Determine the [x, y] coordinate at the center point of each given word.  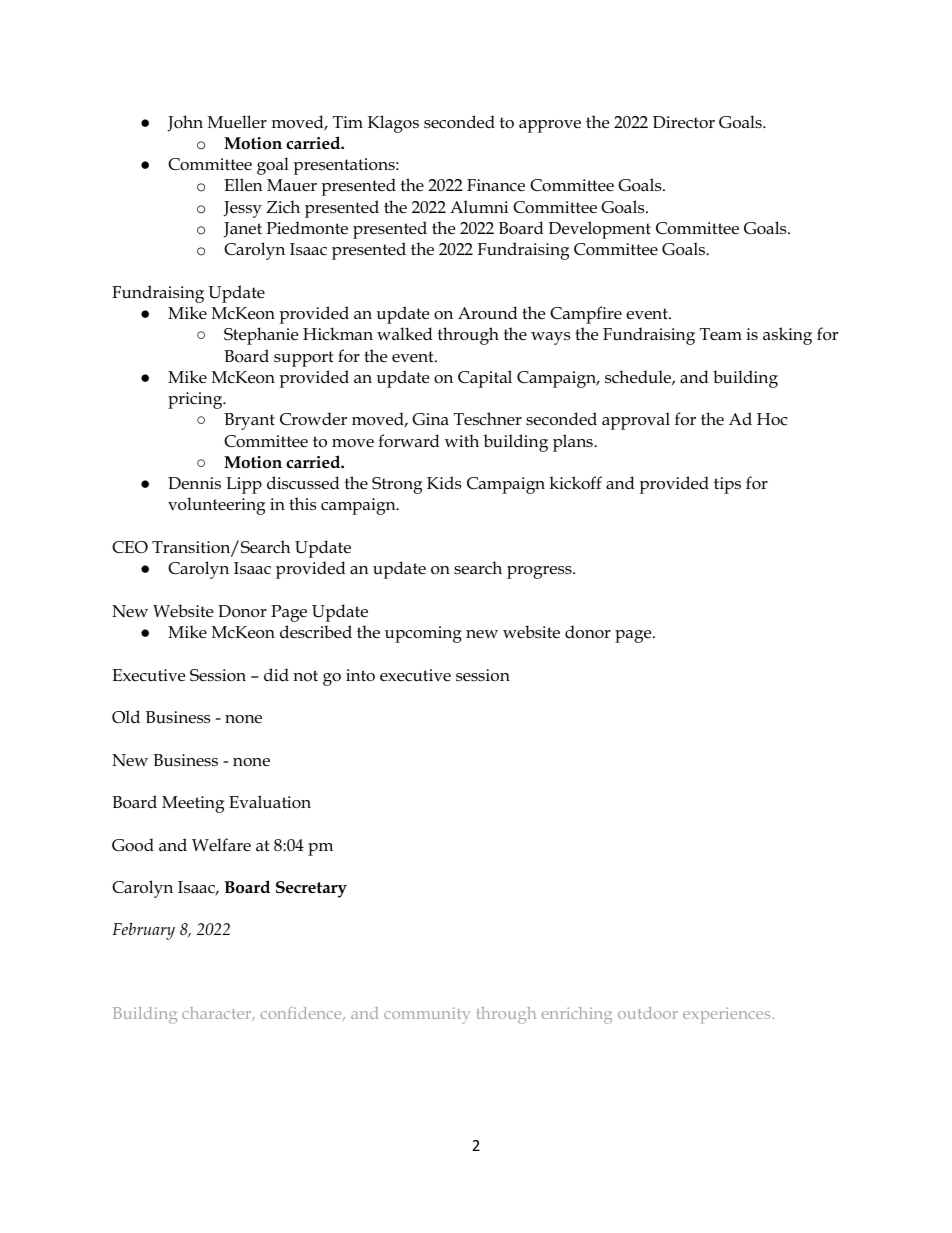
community [427, 1015]
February [143, 931]
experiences [726, 1015]
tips [727, 485]
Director [684, 122]
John [185, 123]
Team [721, 334]
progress [540, 572]
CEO [130, 547]
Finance [496, 185]
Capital [485, 379]
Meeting [193, 804]
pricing [196, 400]
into [360, 675]
